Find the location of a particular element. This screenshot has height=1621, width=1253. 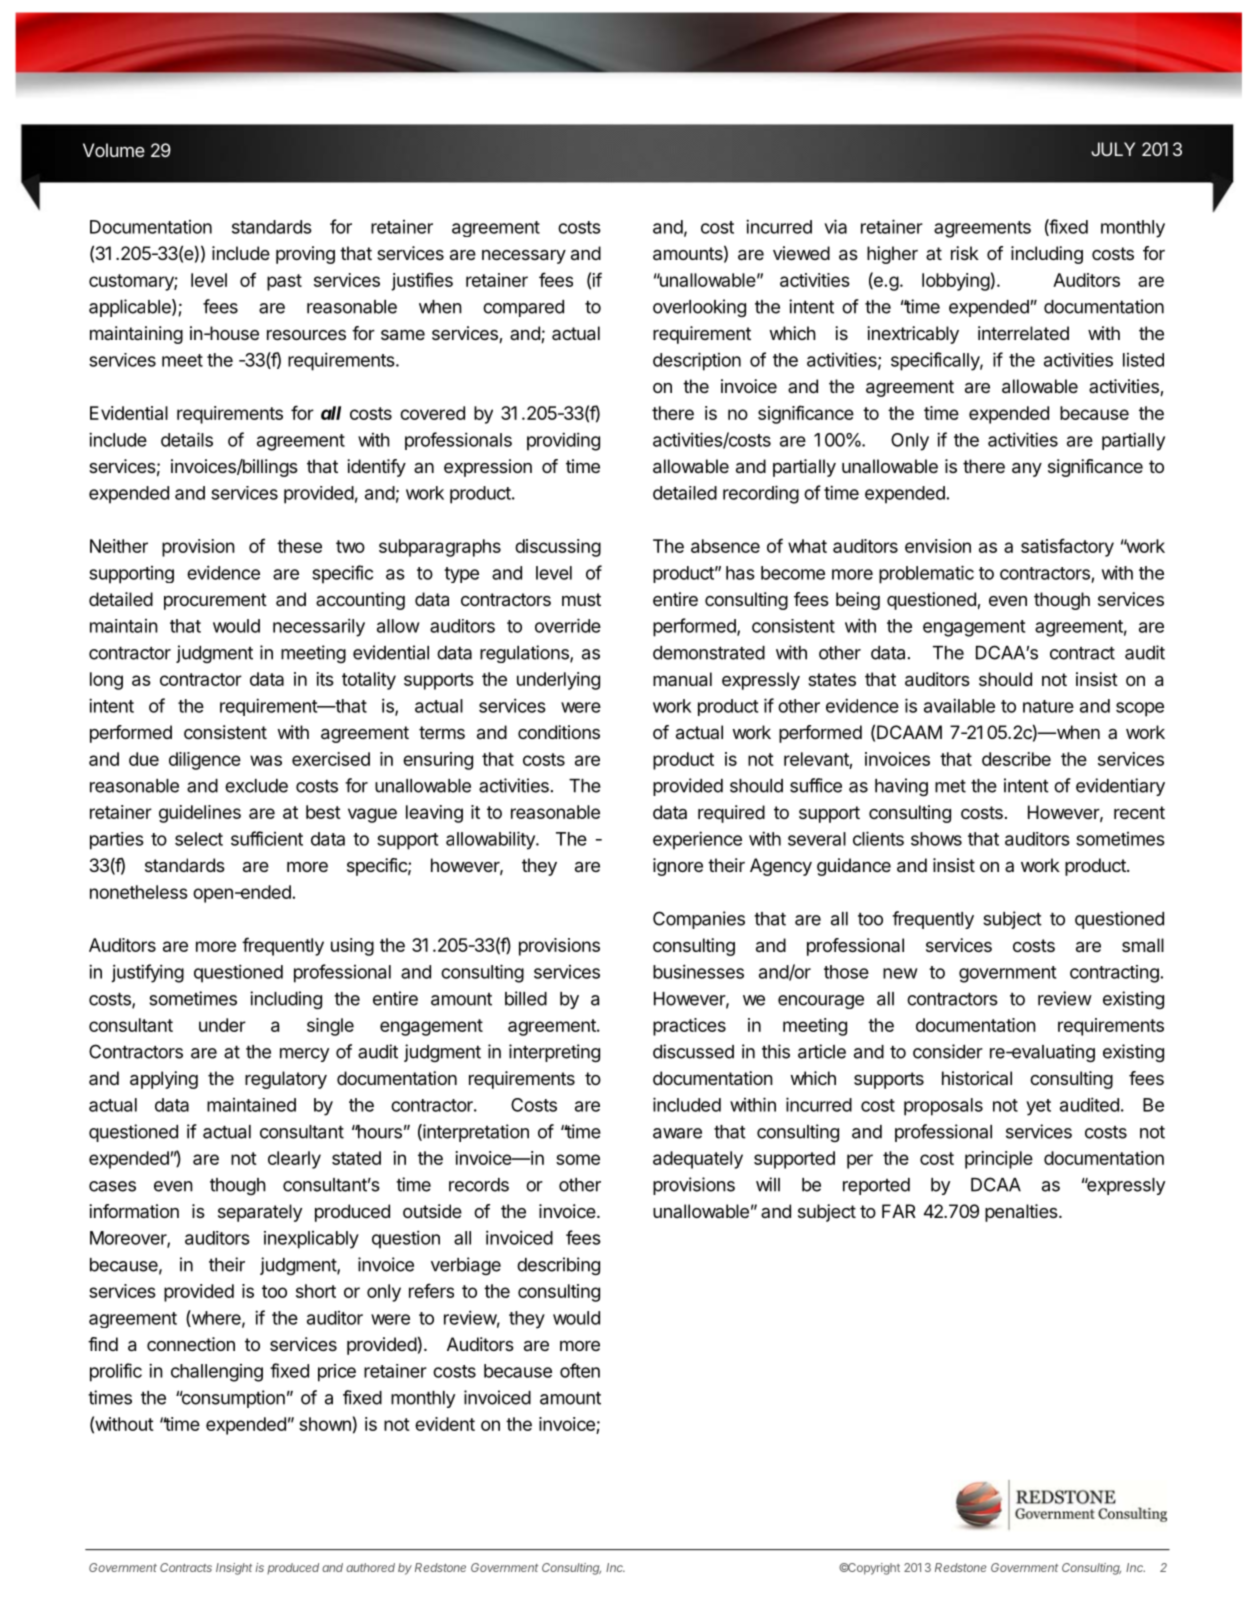

ignore is located at coordinates (678, 867).
